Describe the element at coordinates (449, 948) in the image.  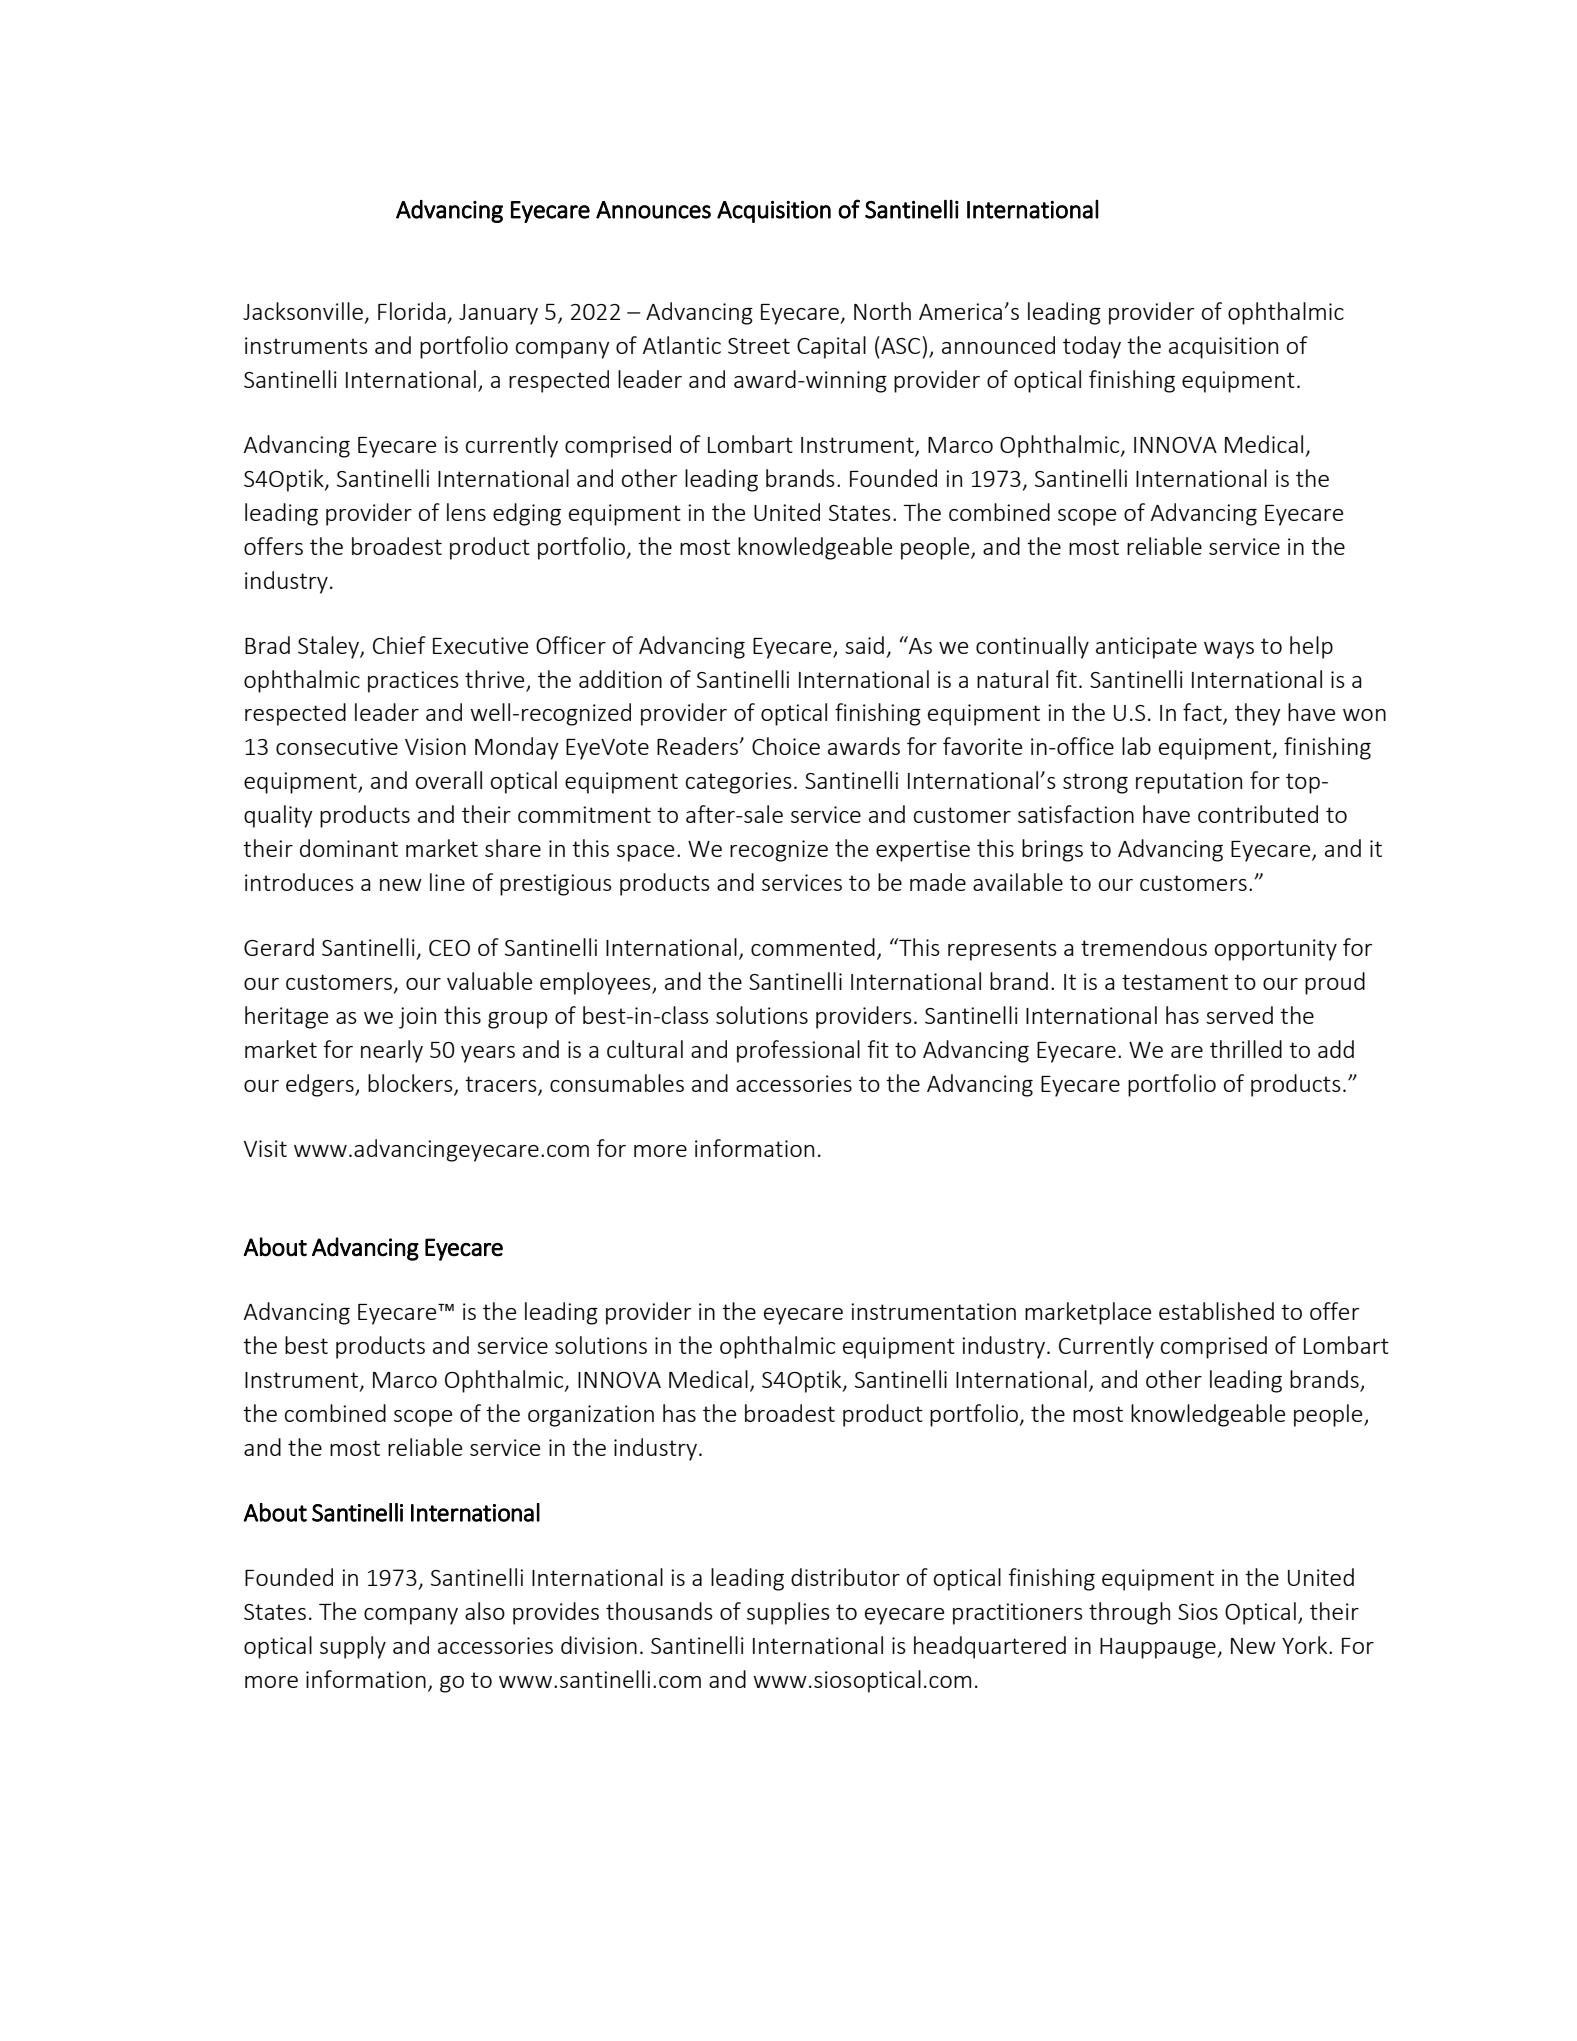
I see `CEO` at that location.
